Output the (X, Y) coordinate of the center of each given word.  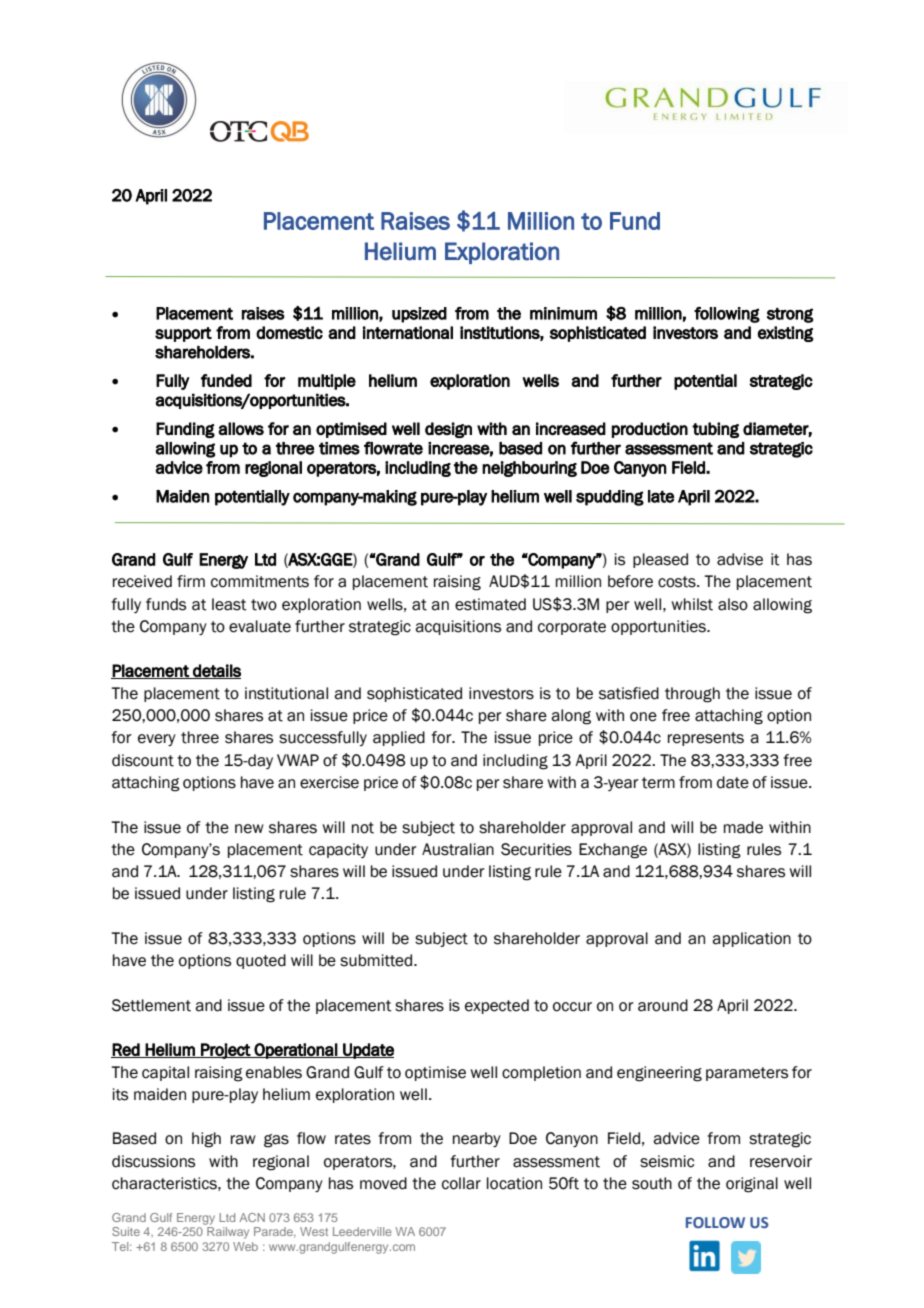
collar (461, 1183)
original (752, 1185)
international (408, 332)
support (183, 334)
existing (785, 334)
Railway (228, 1233)
